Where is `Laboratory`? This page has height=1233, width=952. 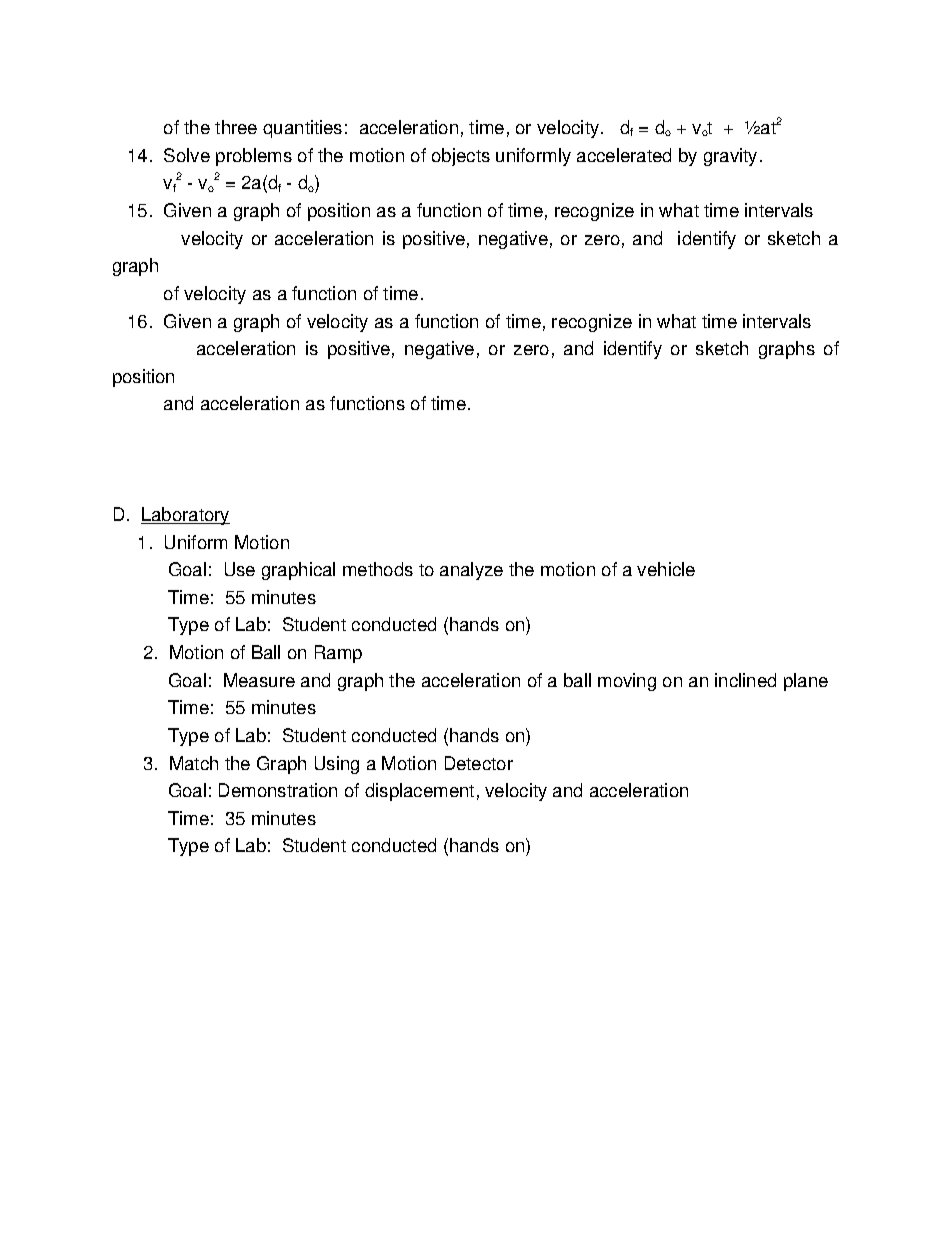
Laboratory is located at coordinates (185, 516).
